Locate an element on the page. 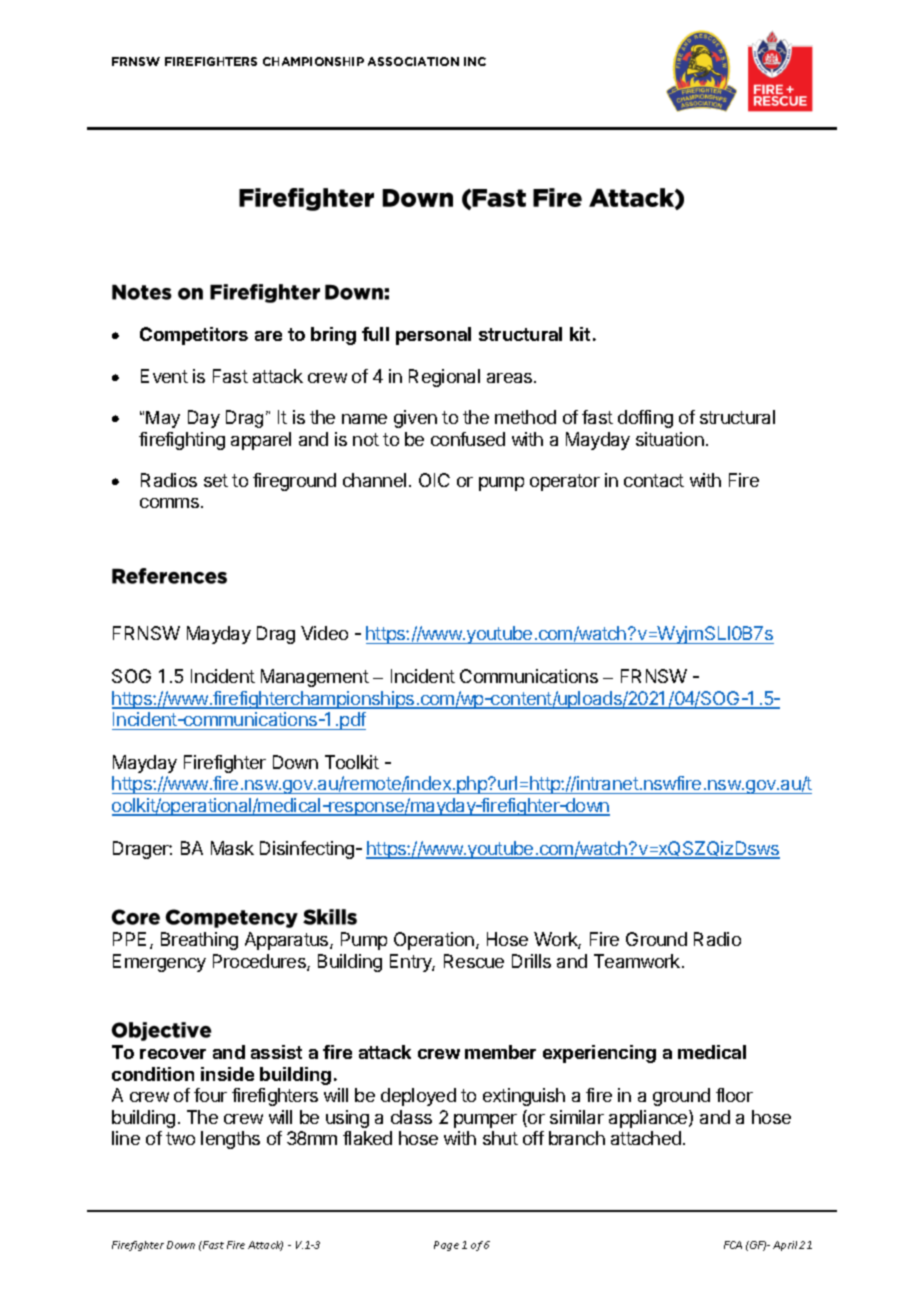 This page has height=1308, width=924. personal is located at coordinates (433, 336).
